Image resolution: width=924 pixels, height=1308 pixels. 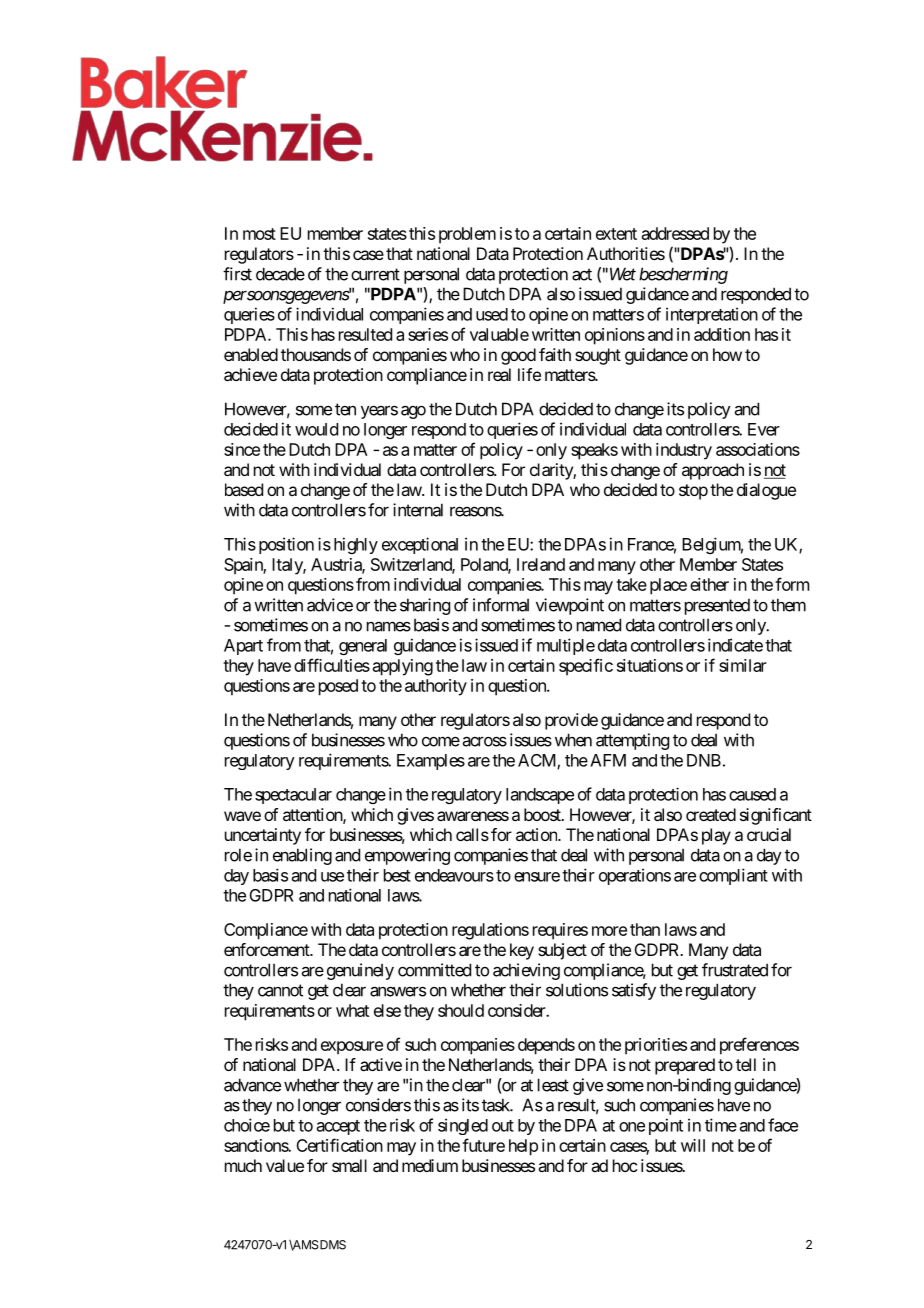 What do you see at coordinates (523, 1147) in the image?
I see `help` at bounding box center [523, 1147].
